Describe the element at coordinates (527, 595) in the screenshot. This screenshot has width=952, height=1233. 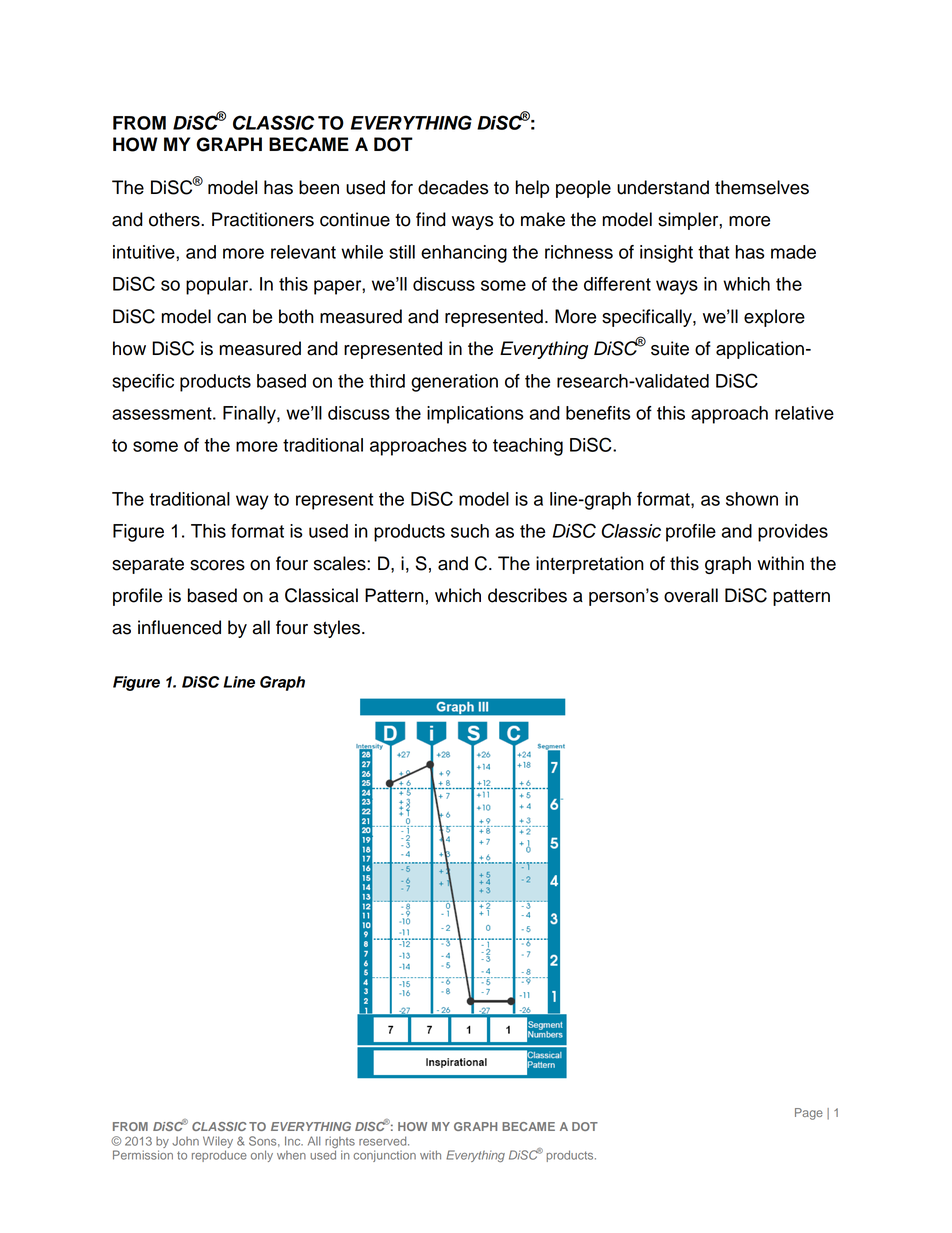
I see `describes` at that location.
